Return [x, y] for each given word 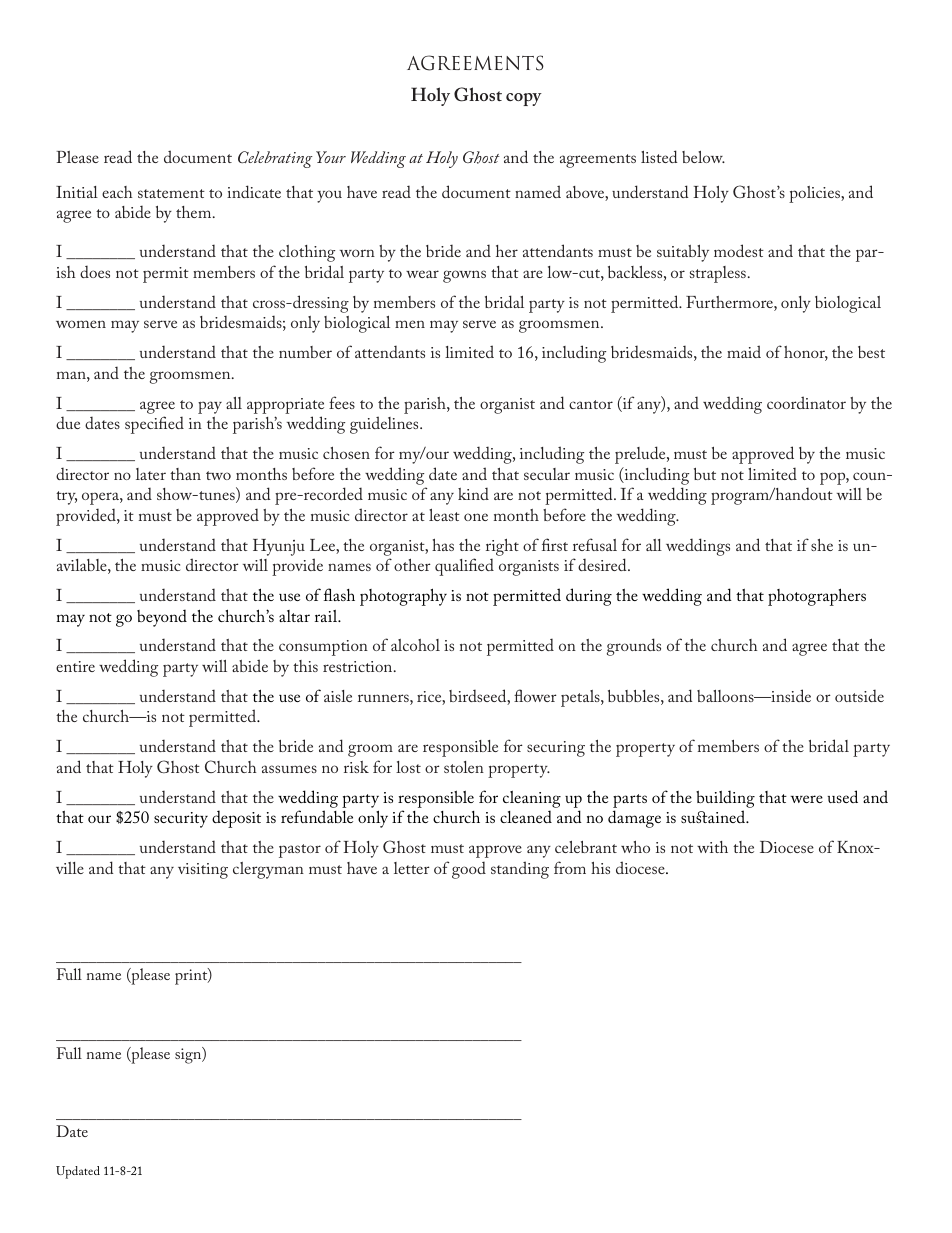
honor [806, 353]
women [81, 324]
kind [473, 493]
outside [859, 695]
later [151, 474]
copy [524, 99]
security [181, 820]
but [705, 474]
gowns [464, 276]
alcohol [415, 645]
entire [75, 666]
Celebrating [275, 159]
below [703, 157]
